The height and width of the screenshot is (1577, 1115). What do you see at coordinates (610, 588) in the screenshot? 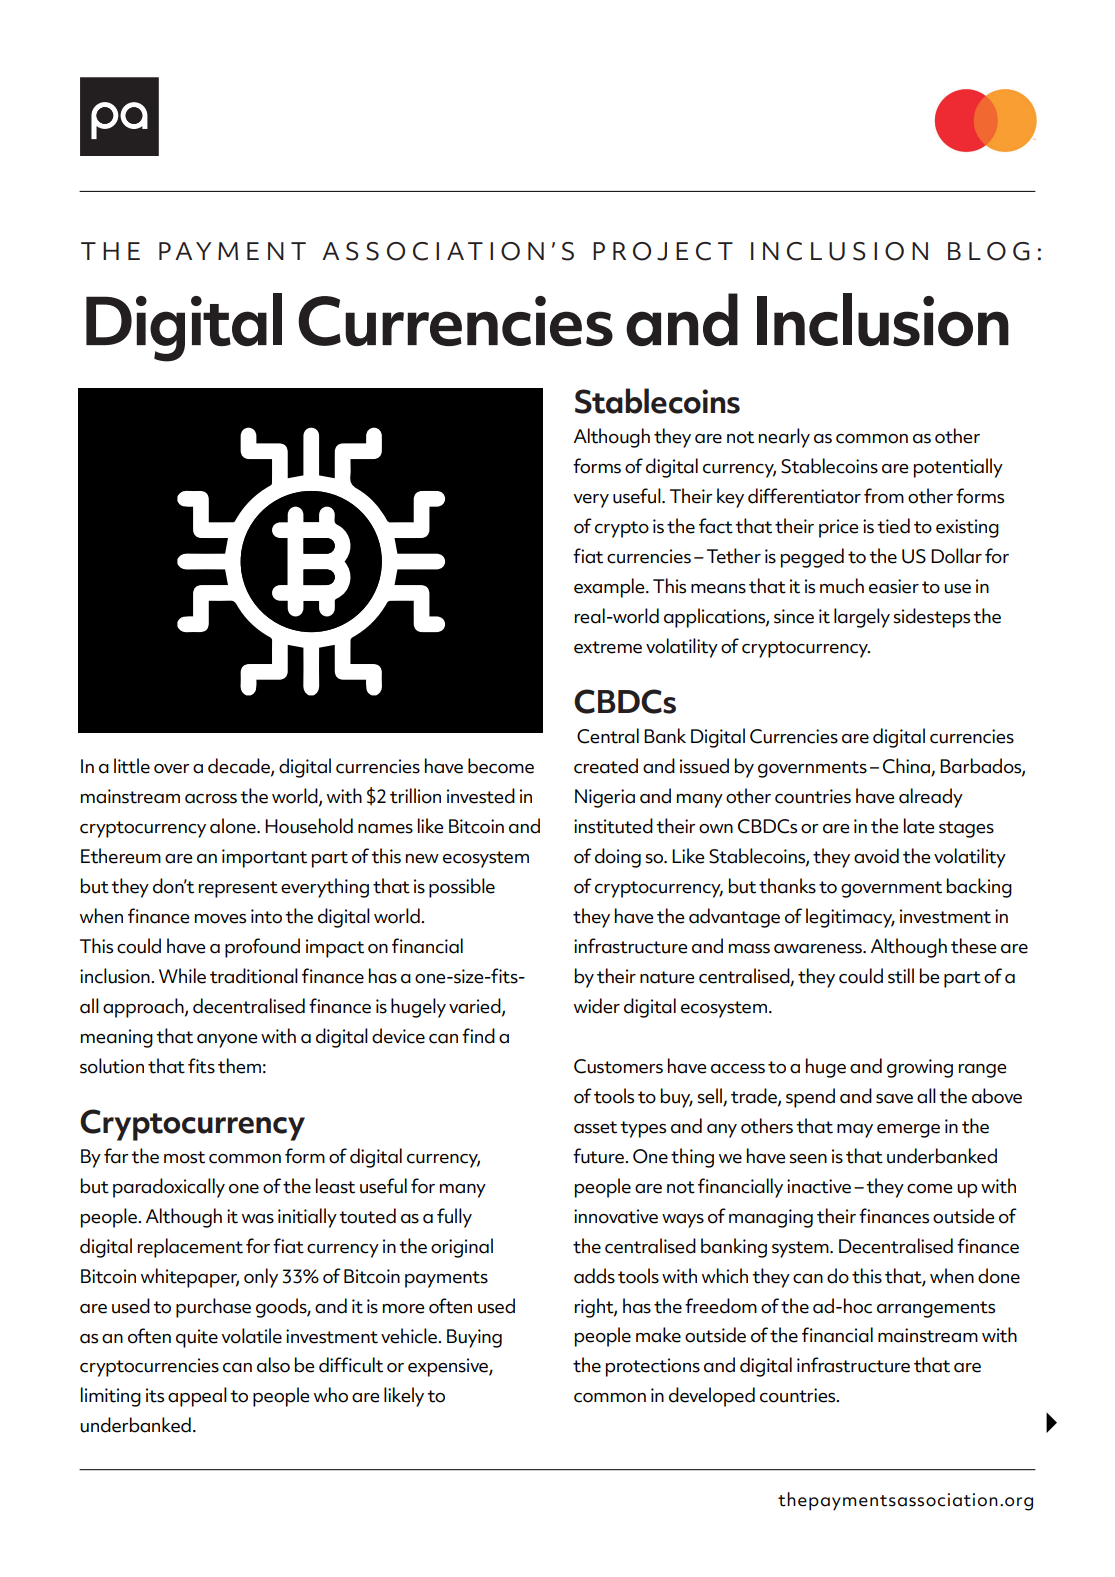
I see `example` at bounding box center [610, 588].
